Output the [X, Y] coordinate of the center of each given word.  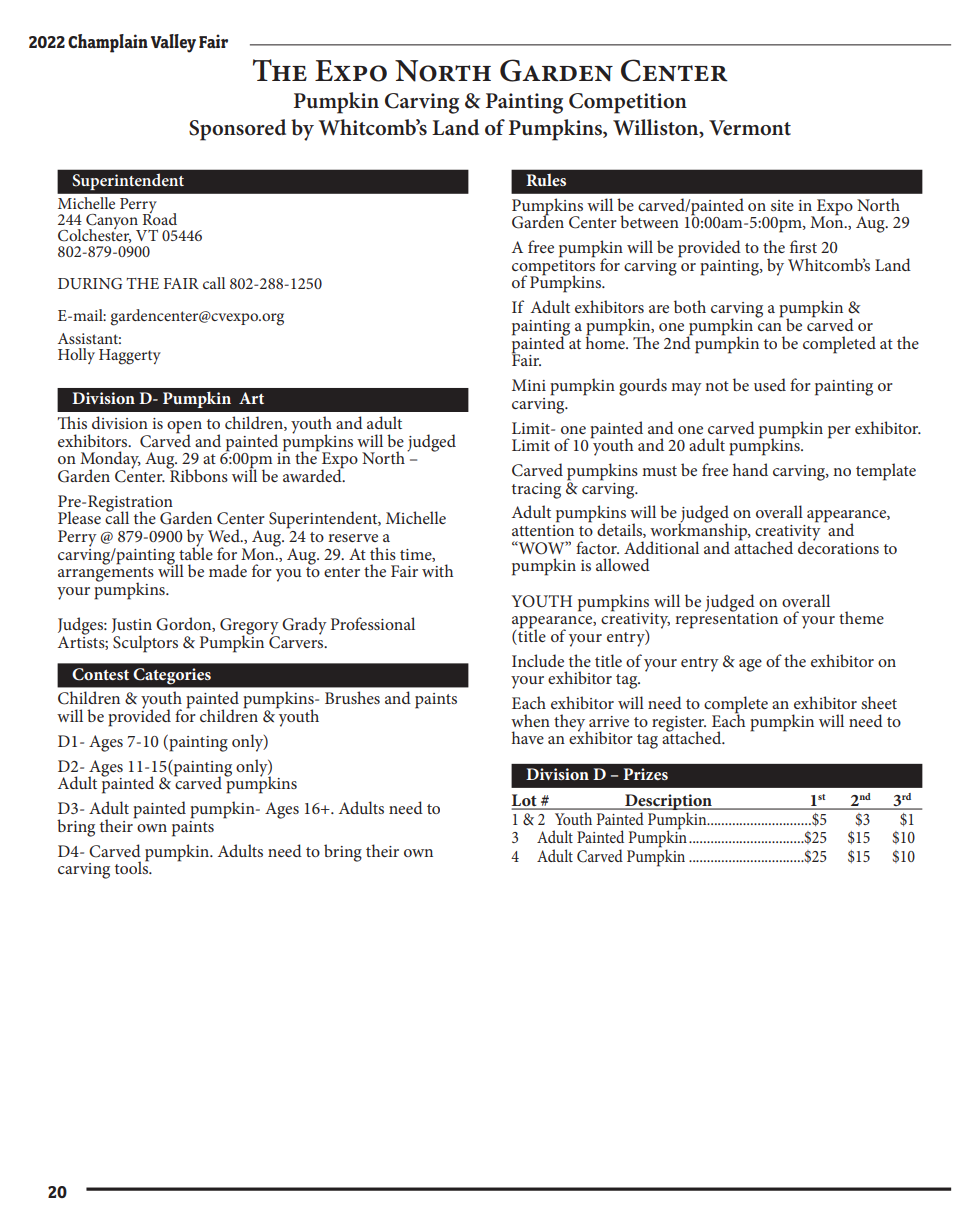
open [184, 428]
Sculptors [145, 644]
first [803, 246]
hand [750, 469]
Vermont [750, 128]
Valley [173, 43]
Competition [628, 103]
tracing [536, 491]
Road [160, 217]
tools [133, 866]
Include [538, 660]
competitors [553, 267]
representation [726, 619]
